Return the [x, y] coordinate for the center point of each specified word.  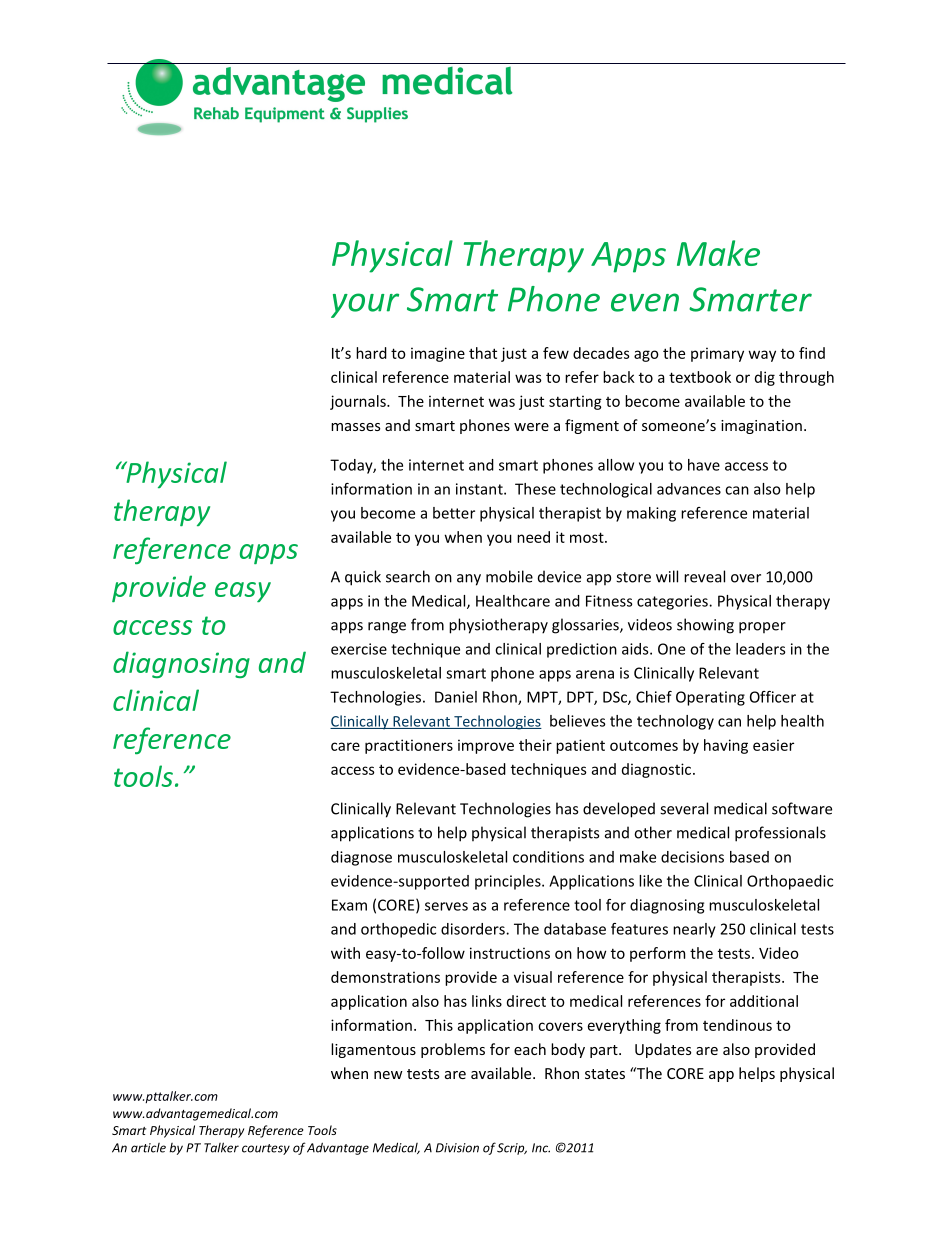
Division [457, 1148]
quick [363, 578]
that [483, 353]
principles [509, 882]
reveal [704, 576]
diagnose [361, 858]
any [469, 580]
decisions [692, 857]
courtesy [266, 1149]
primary [717, 354]
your [365, 305]
